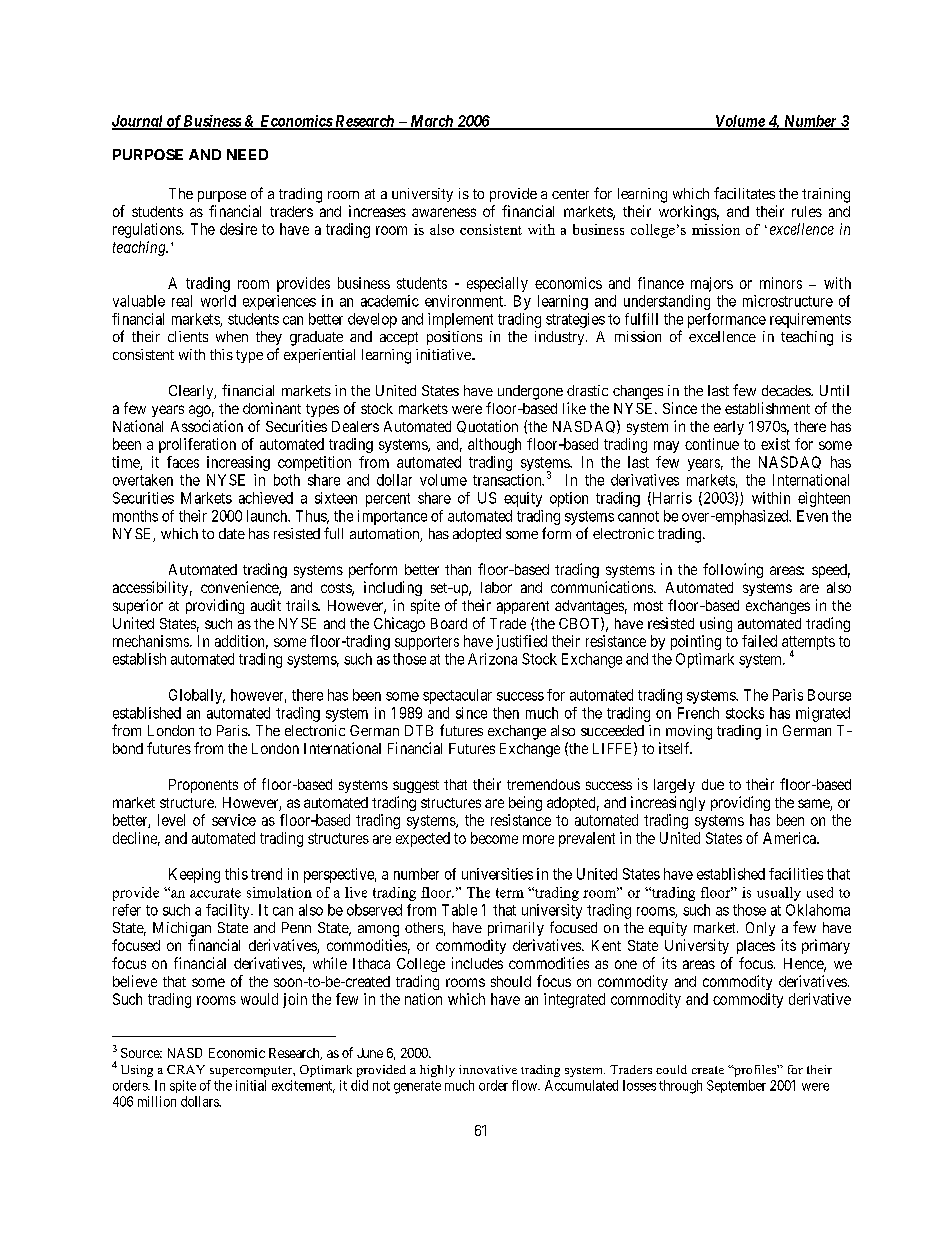 The height and width of the screenshot is (1233, 952). I want to click on September, so click(736, 1086).
